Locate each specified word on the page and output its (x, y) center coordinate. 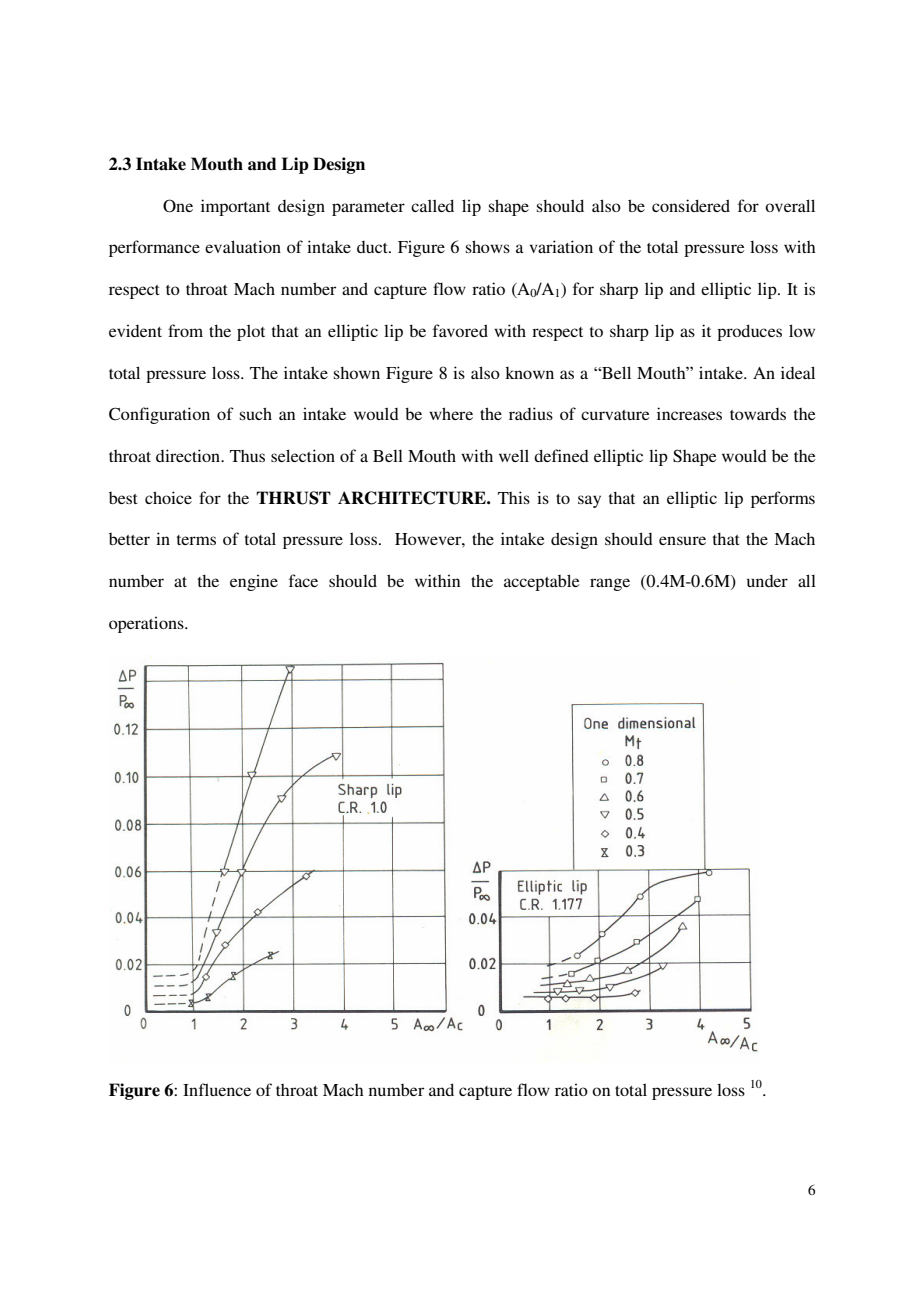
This (514, 497)
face (303, 580)
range (610, 584)
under (767, 581)
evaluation (243, 246)
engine (254, 582)
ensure (682, 540)
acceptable (542, 582)
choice (168, 497)
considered (691, 205)
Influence (217, 1089)
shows (488, 246)
